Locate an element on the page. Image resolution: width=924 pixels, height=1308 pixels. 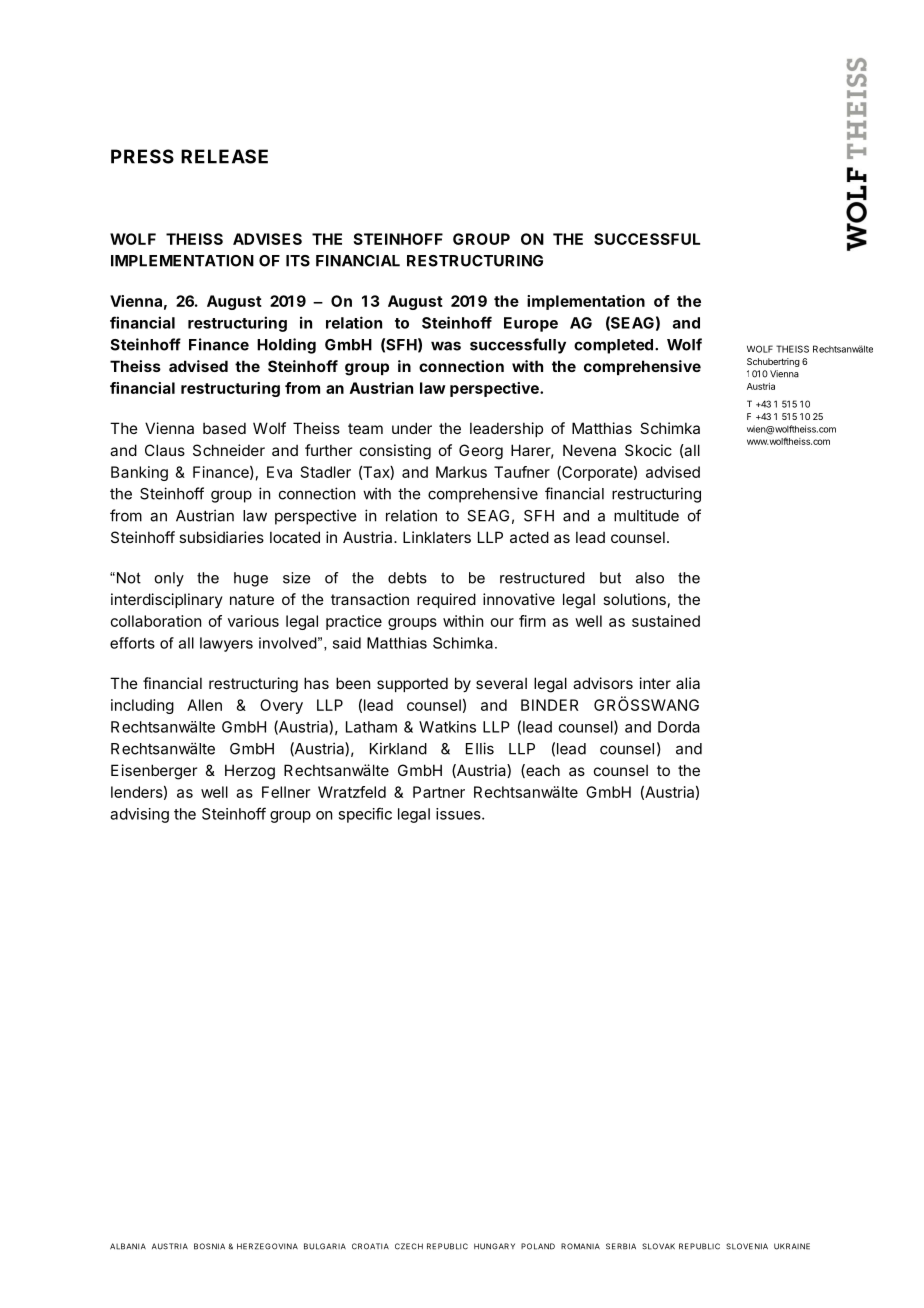
advising is located at coordinates (139, 815).
